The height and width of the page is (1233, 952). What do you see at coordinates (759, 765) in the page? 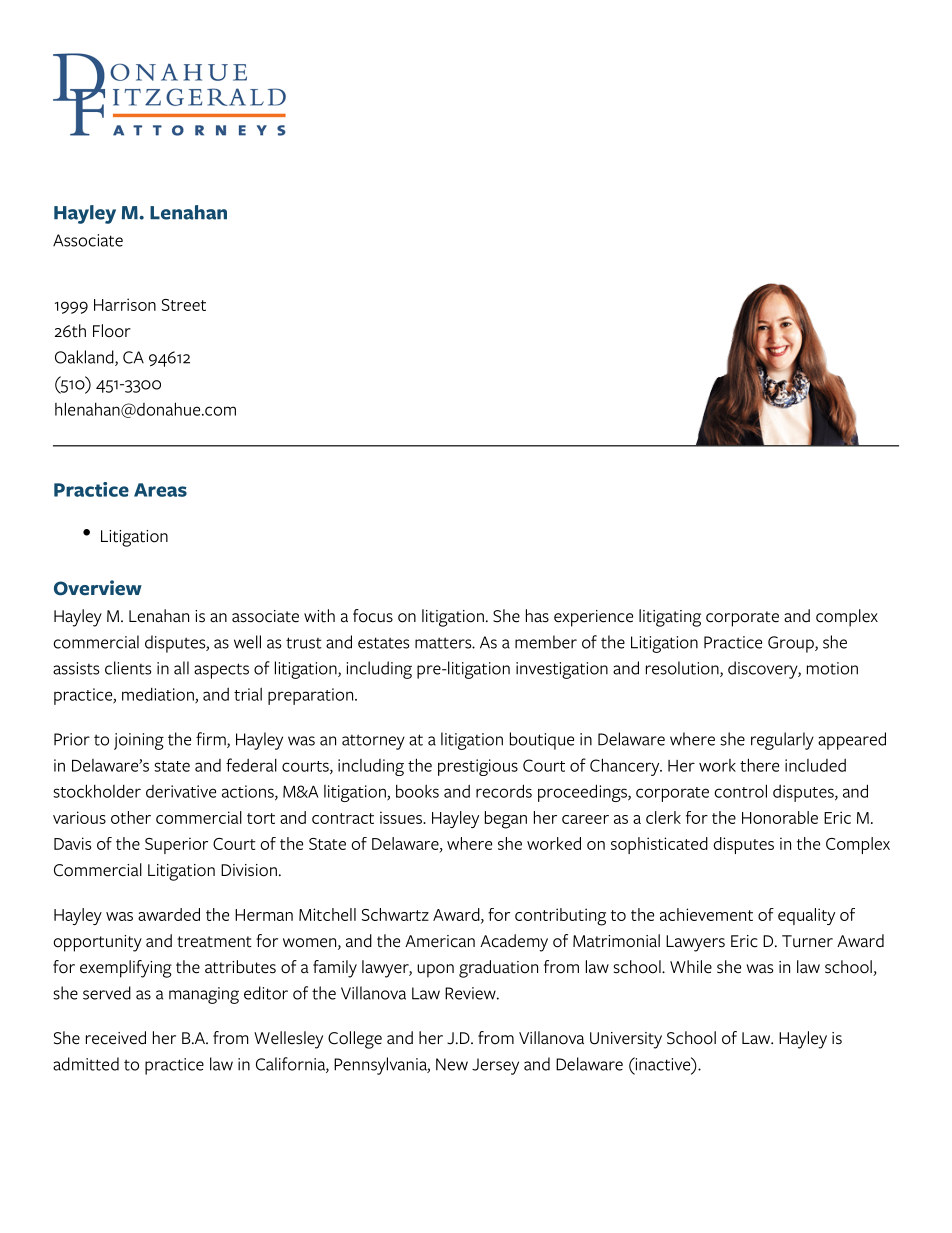
I see `there` at bounding box center [759, 765].
